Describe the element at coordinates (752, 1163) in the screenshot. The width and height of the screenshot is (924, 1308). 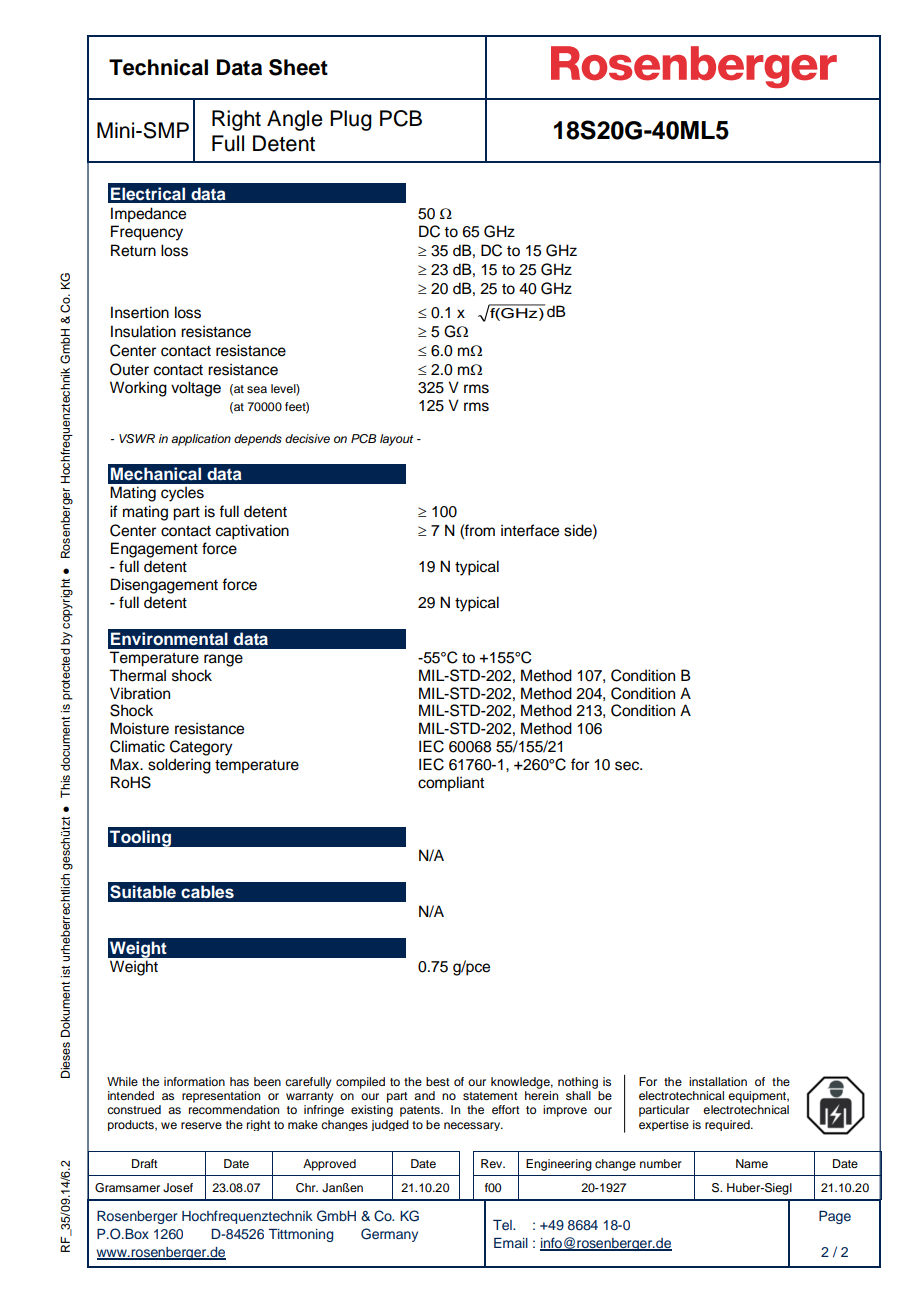
I see `Name` at that location.
